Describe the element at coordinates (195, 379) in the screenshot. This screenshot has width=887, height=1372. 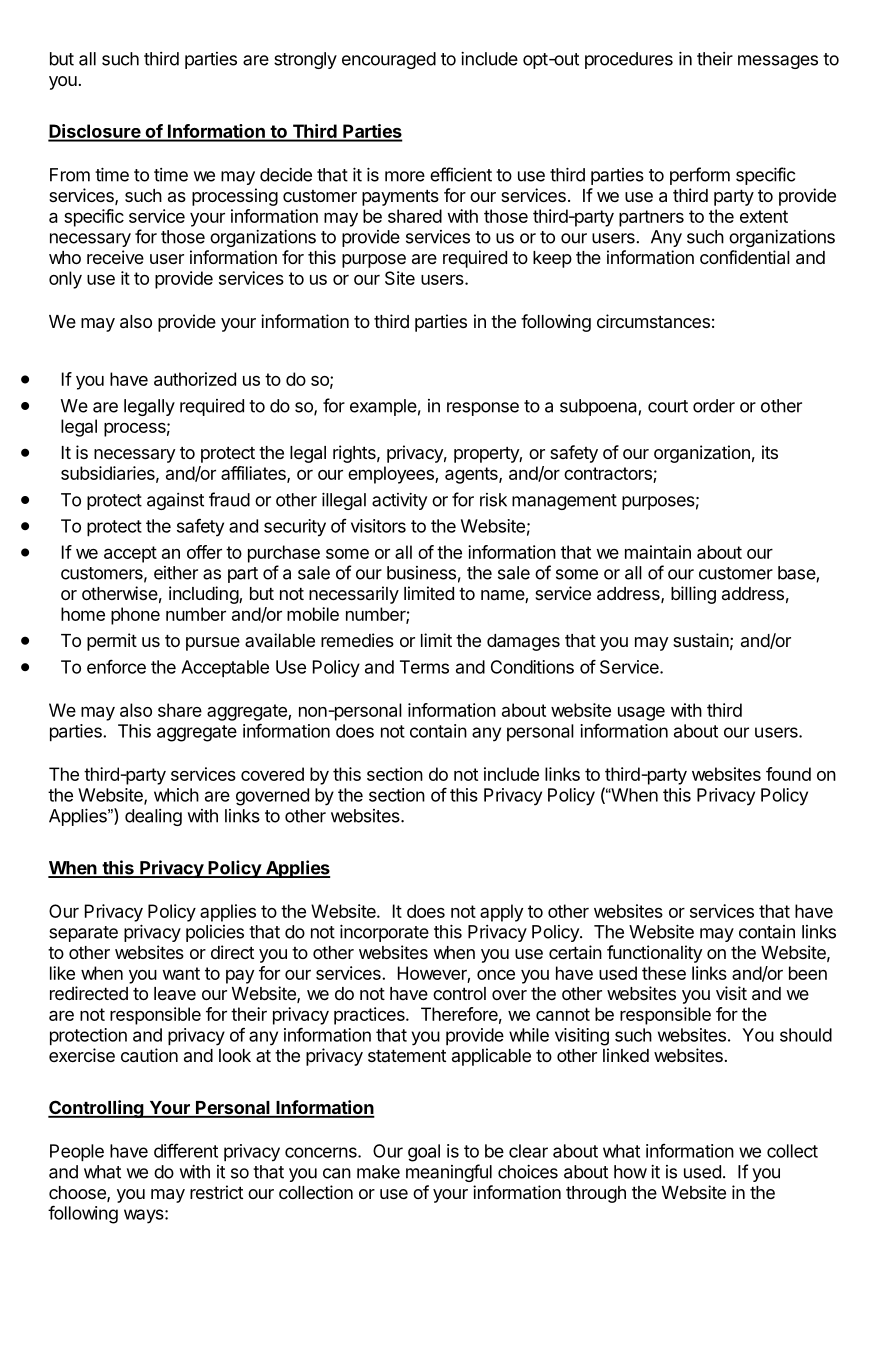
I see `authorized` at that location.
